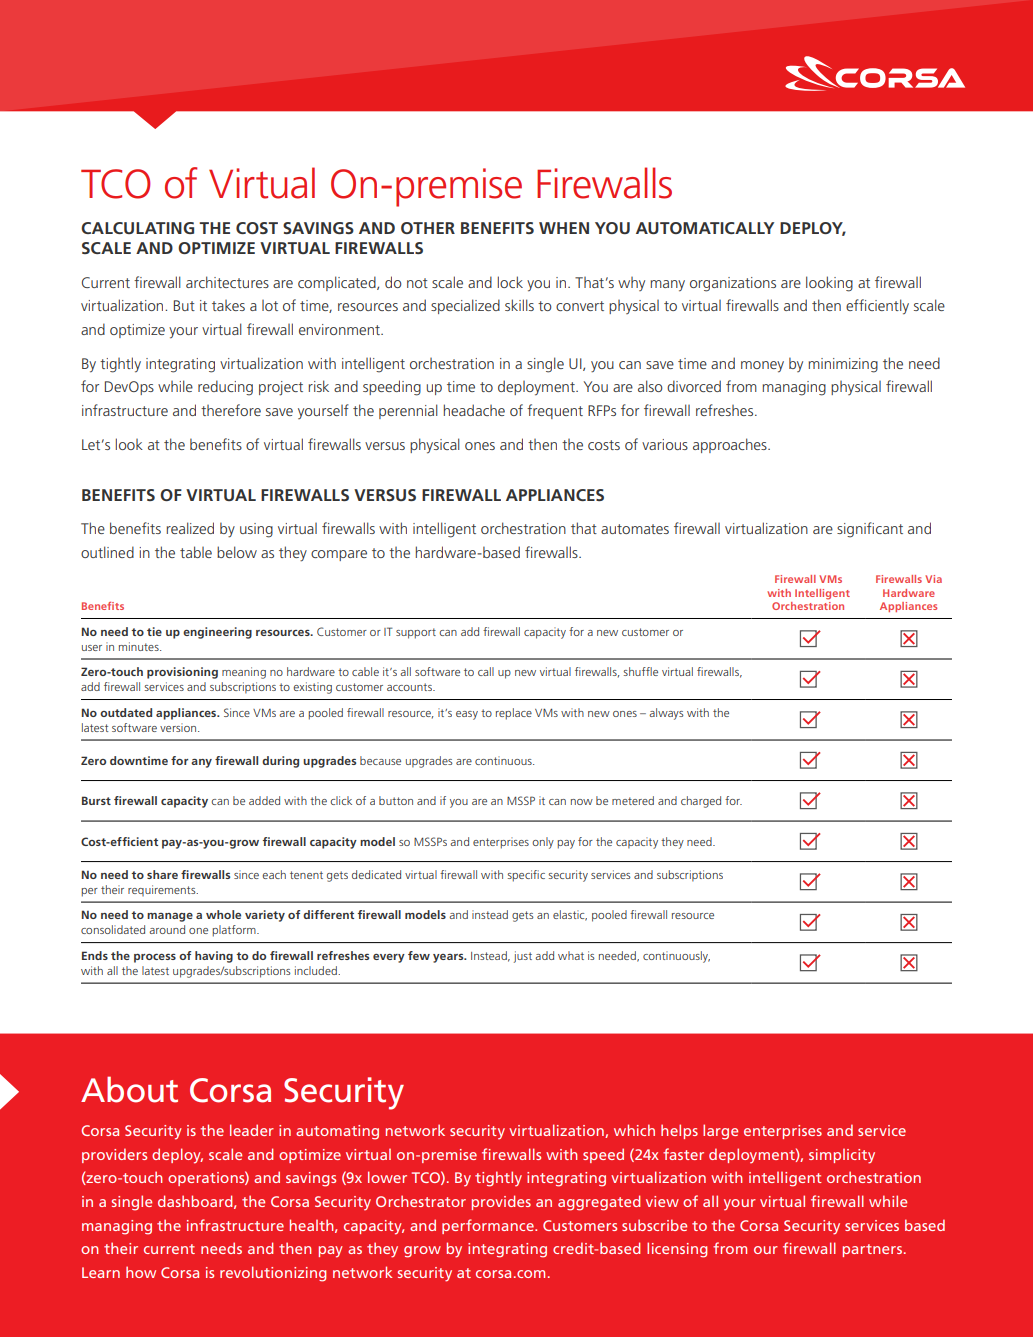 Image resolution: width=1033 pixels, height=1337 pixels. Describe the element at coordinates (701, 802) in the screenshot. I see `charged` at that location.
